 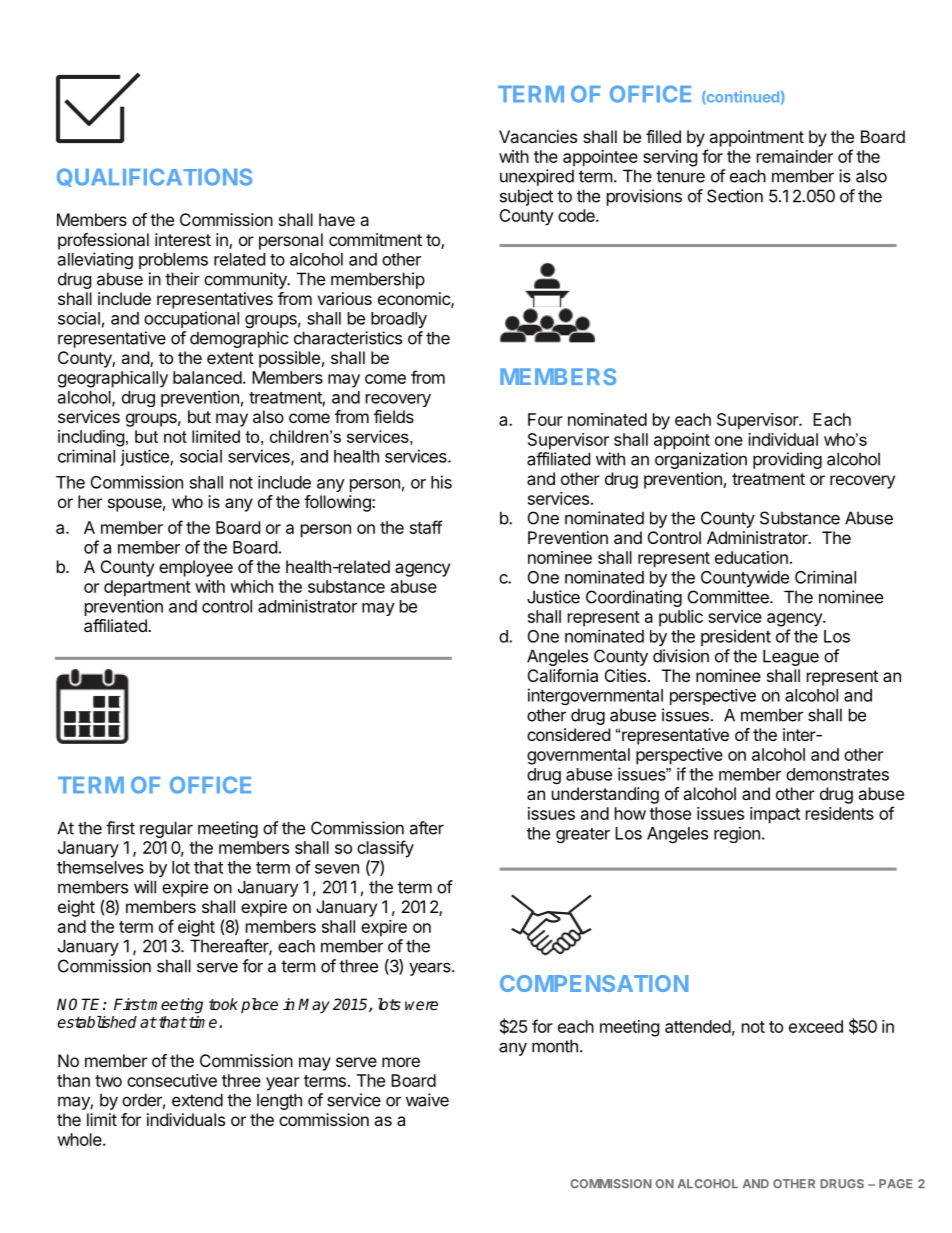 I want to click on PAGE, so click(x=896, y=1183).
